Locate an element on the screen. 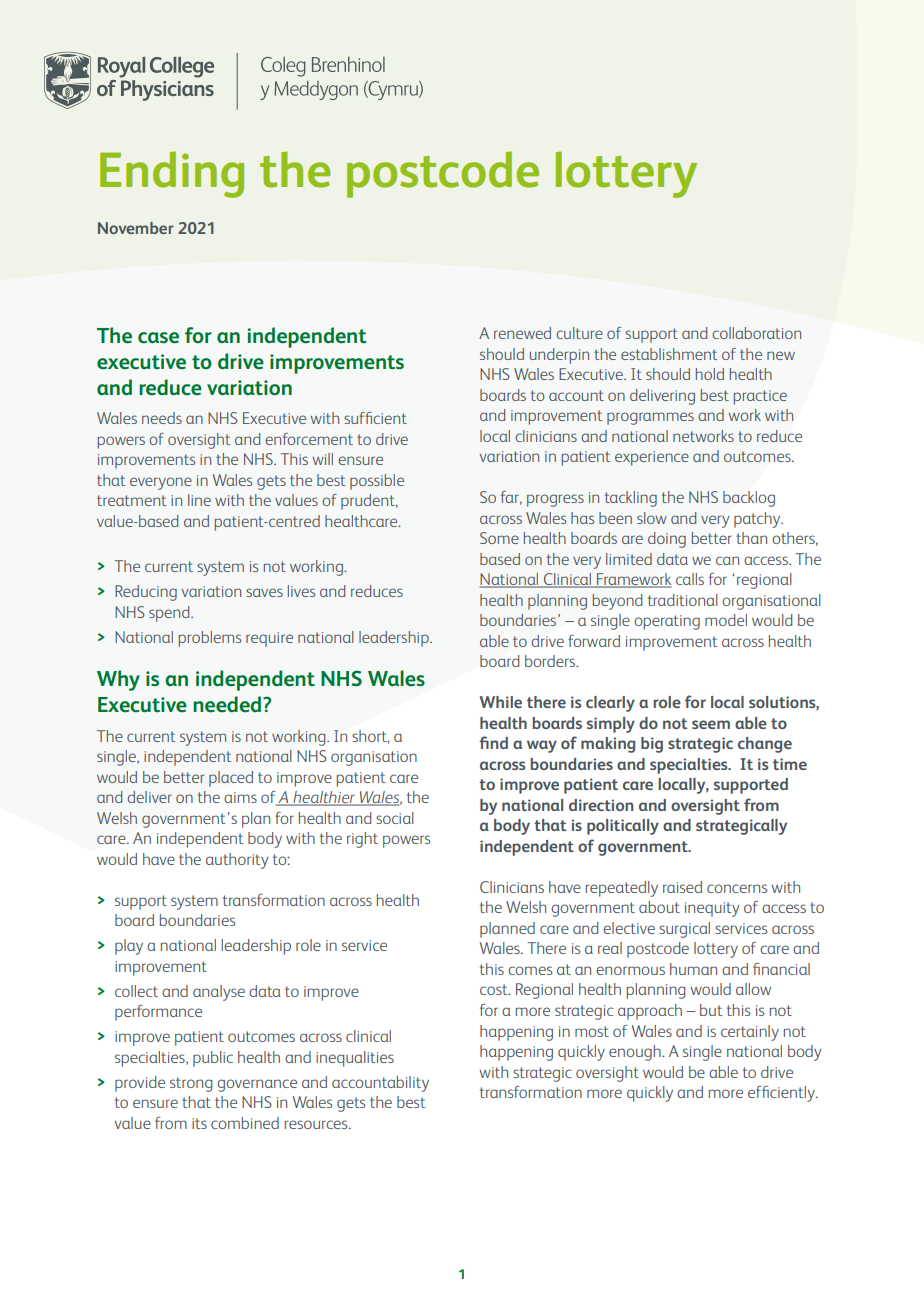  collaboration is located at coordinates (756, 333).
